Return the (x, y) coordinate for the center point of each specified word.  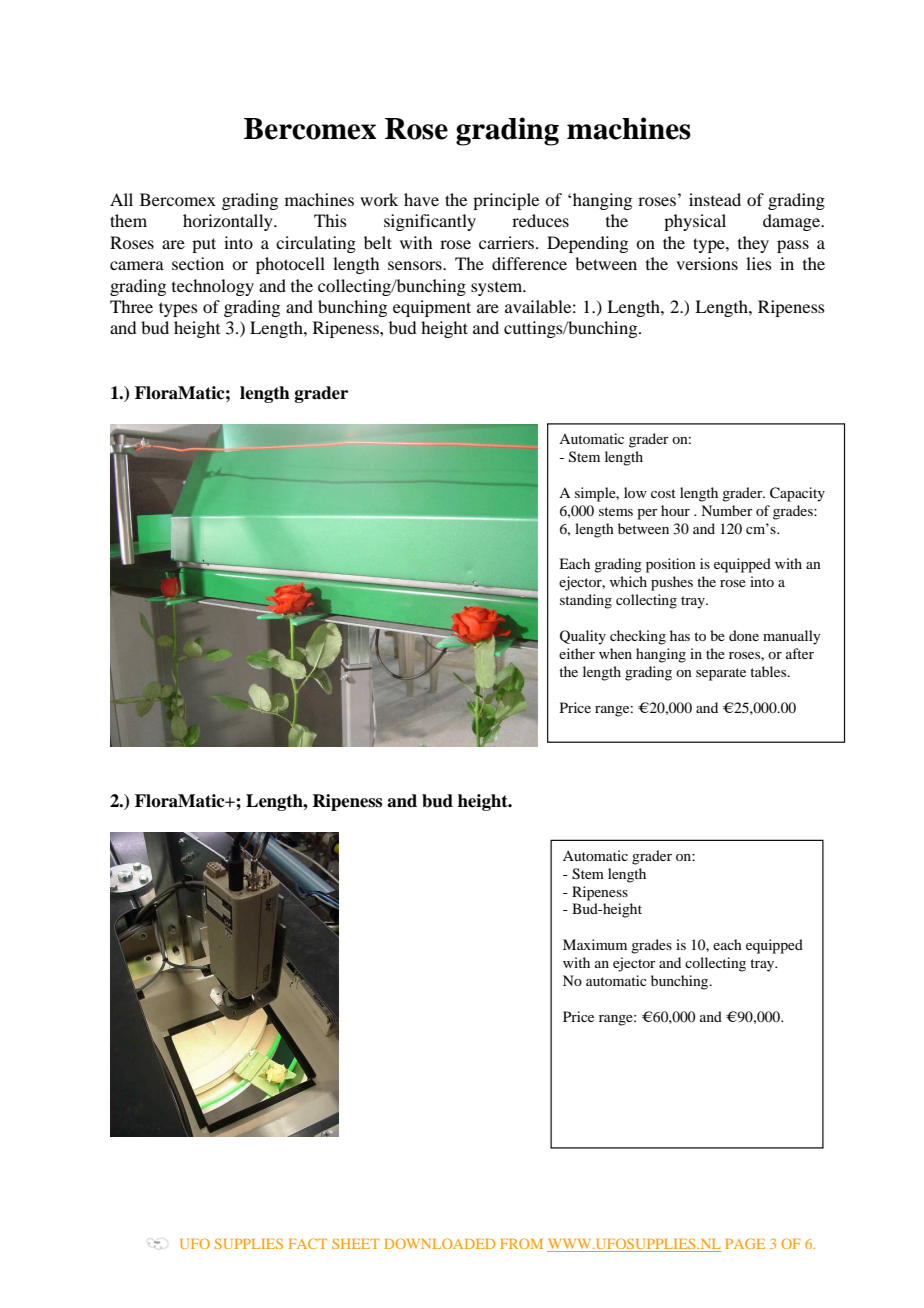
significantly (430, 222)
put (204, 245)
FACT (308, 1243)
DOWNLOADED (439, 1243)
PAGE (745, 1243)
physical (695, 222)
